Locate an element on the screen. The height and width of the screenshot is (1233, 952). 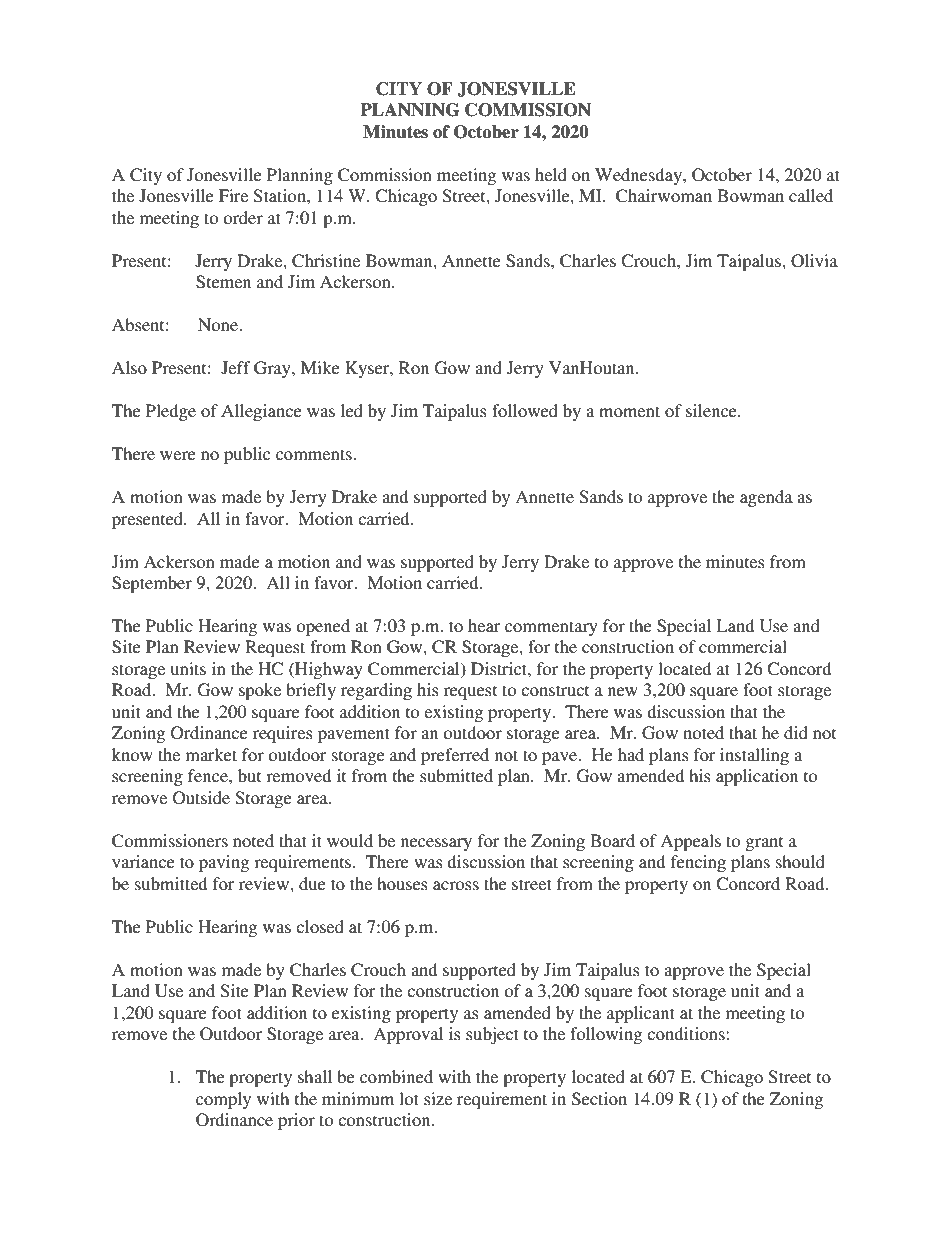
size is located at coordinates (438, 1098).
